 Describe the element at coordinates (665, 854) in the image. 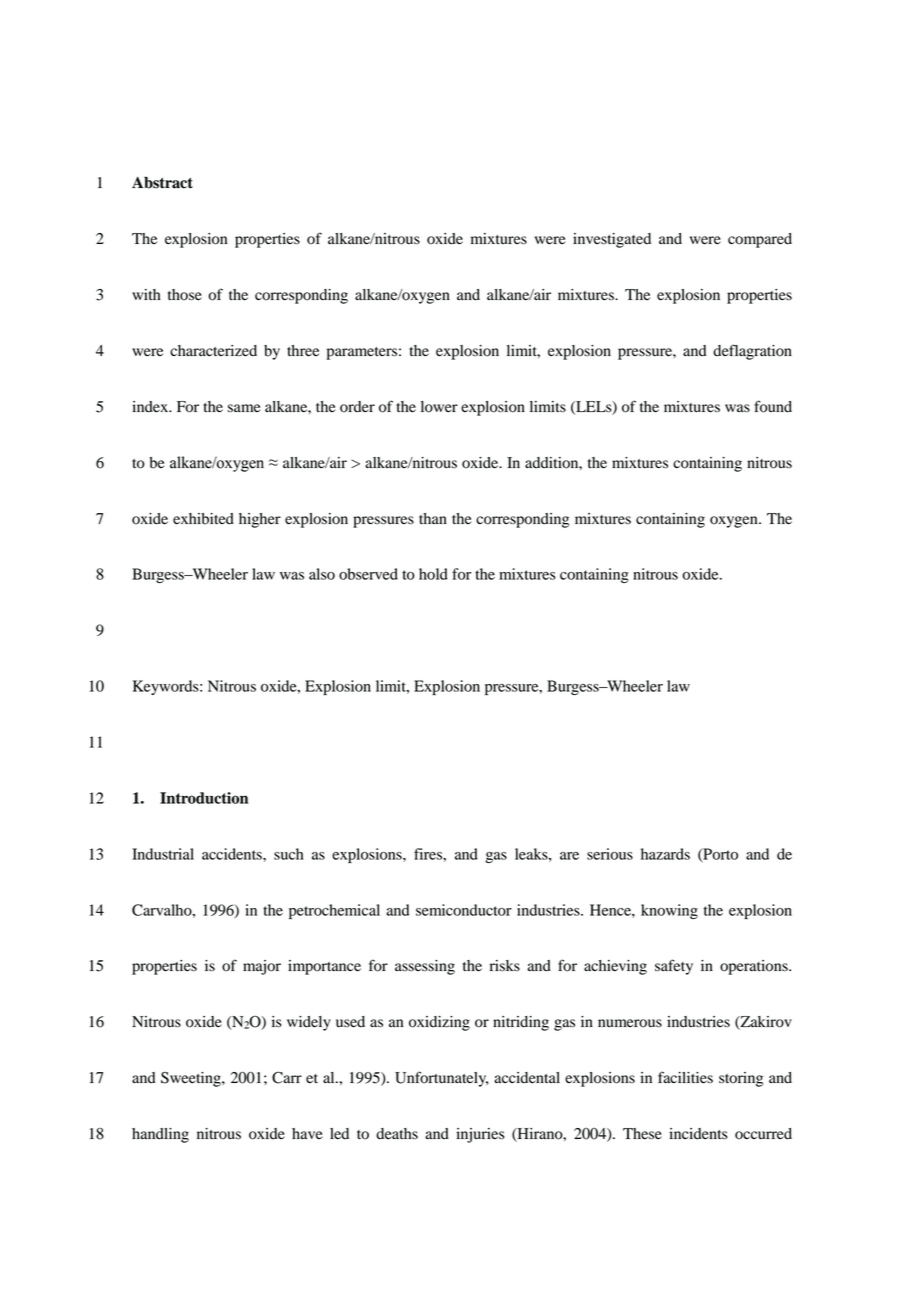

I see `hazards` at that location.
